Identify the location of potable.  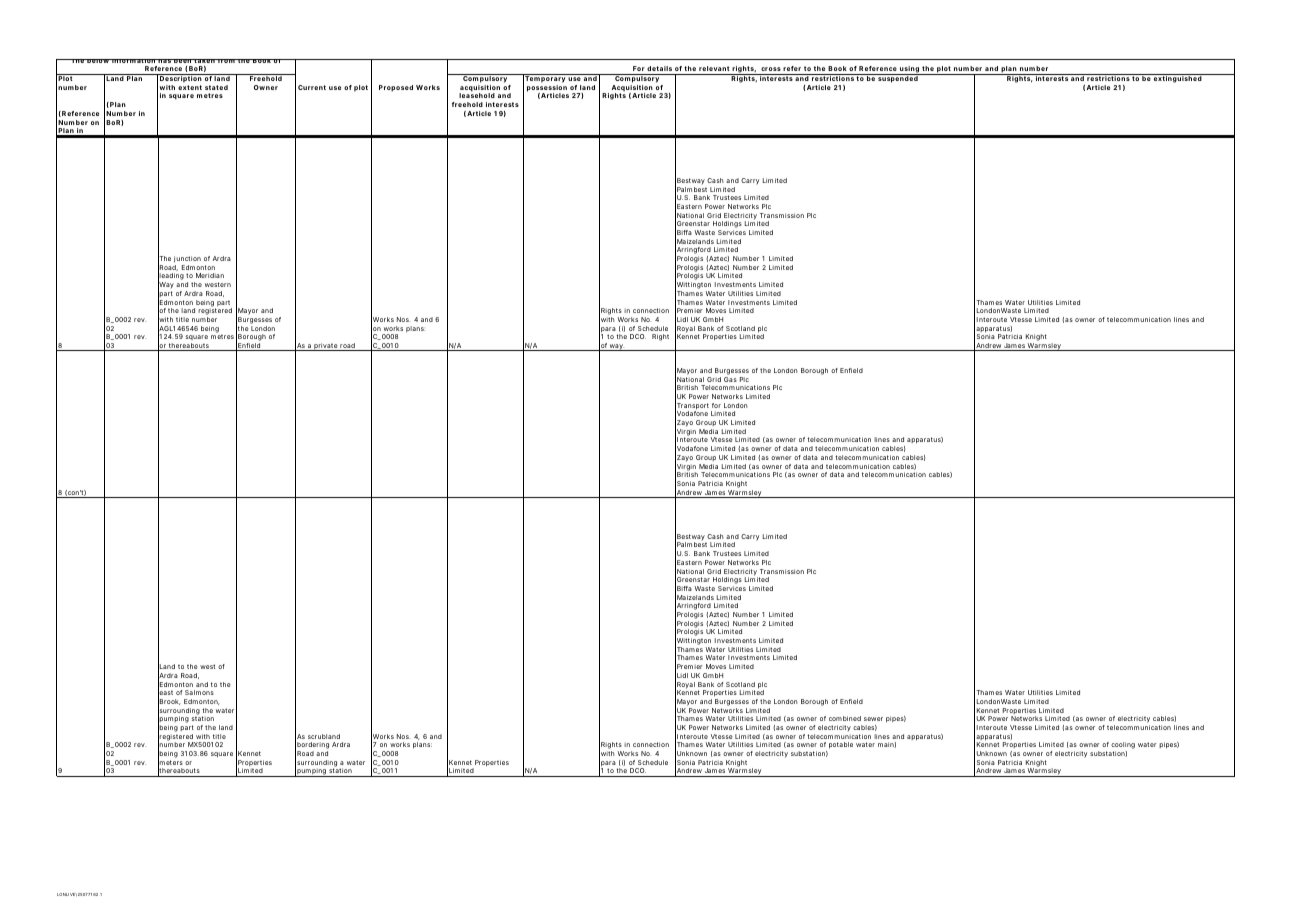
(841, 745).
